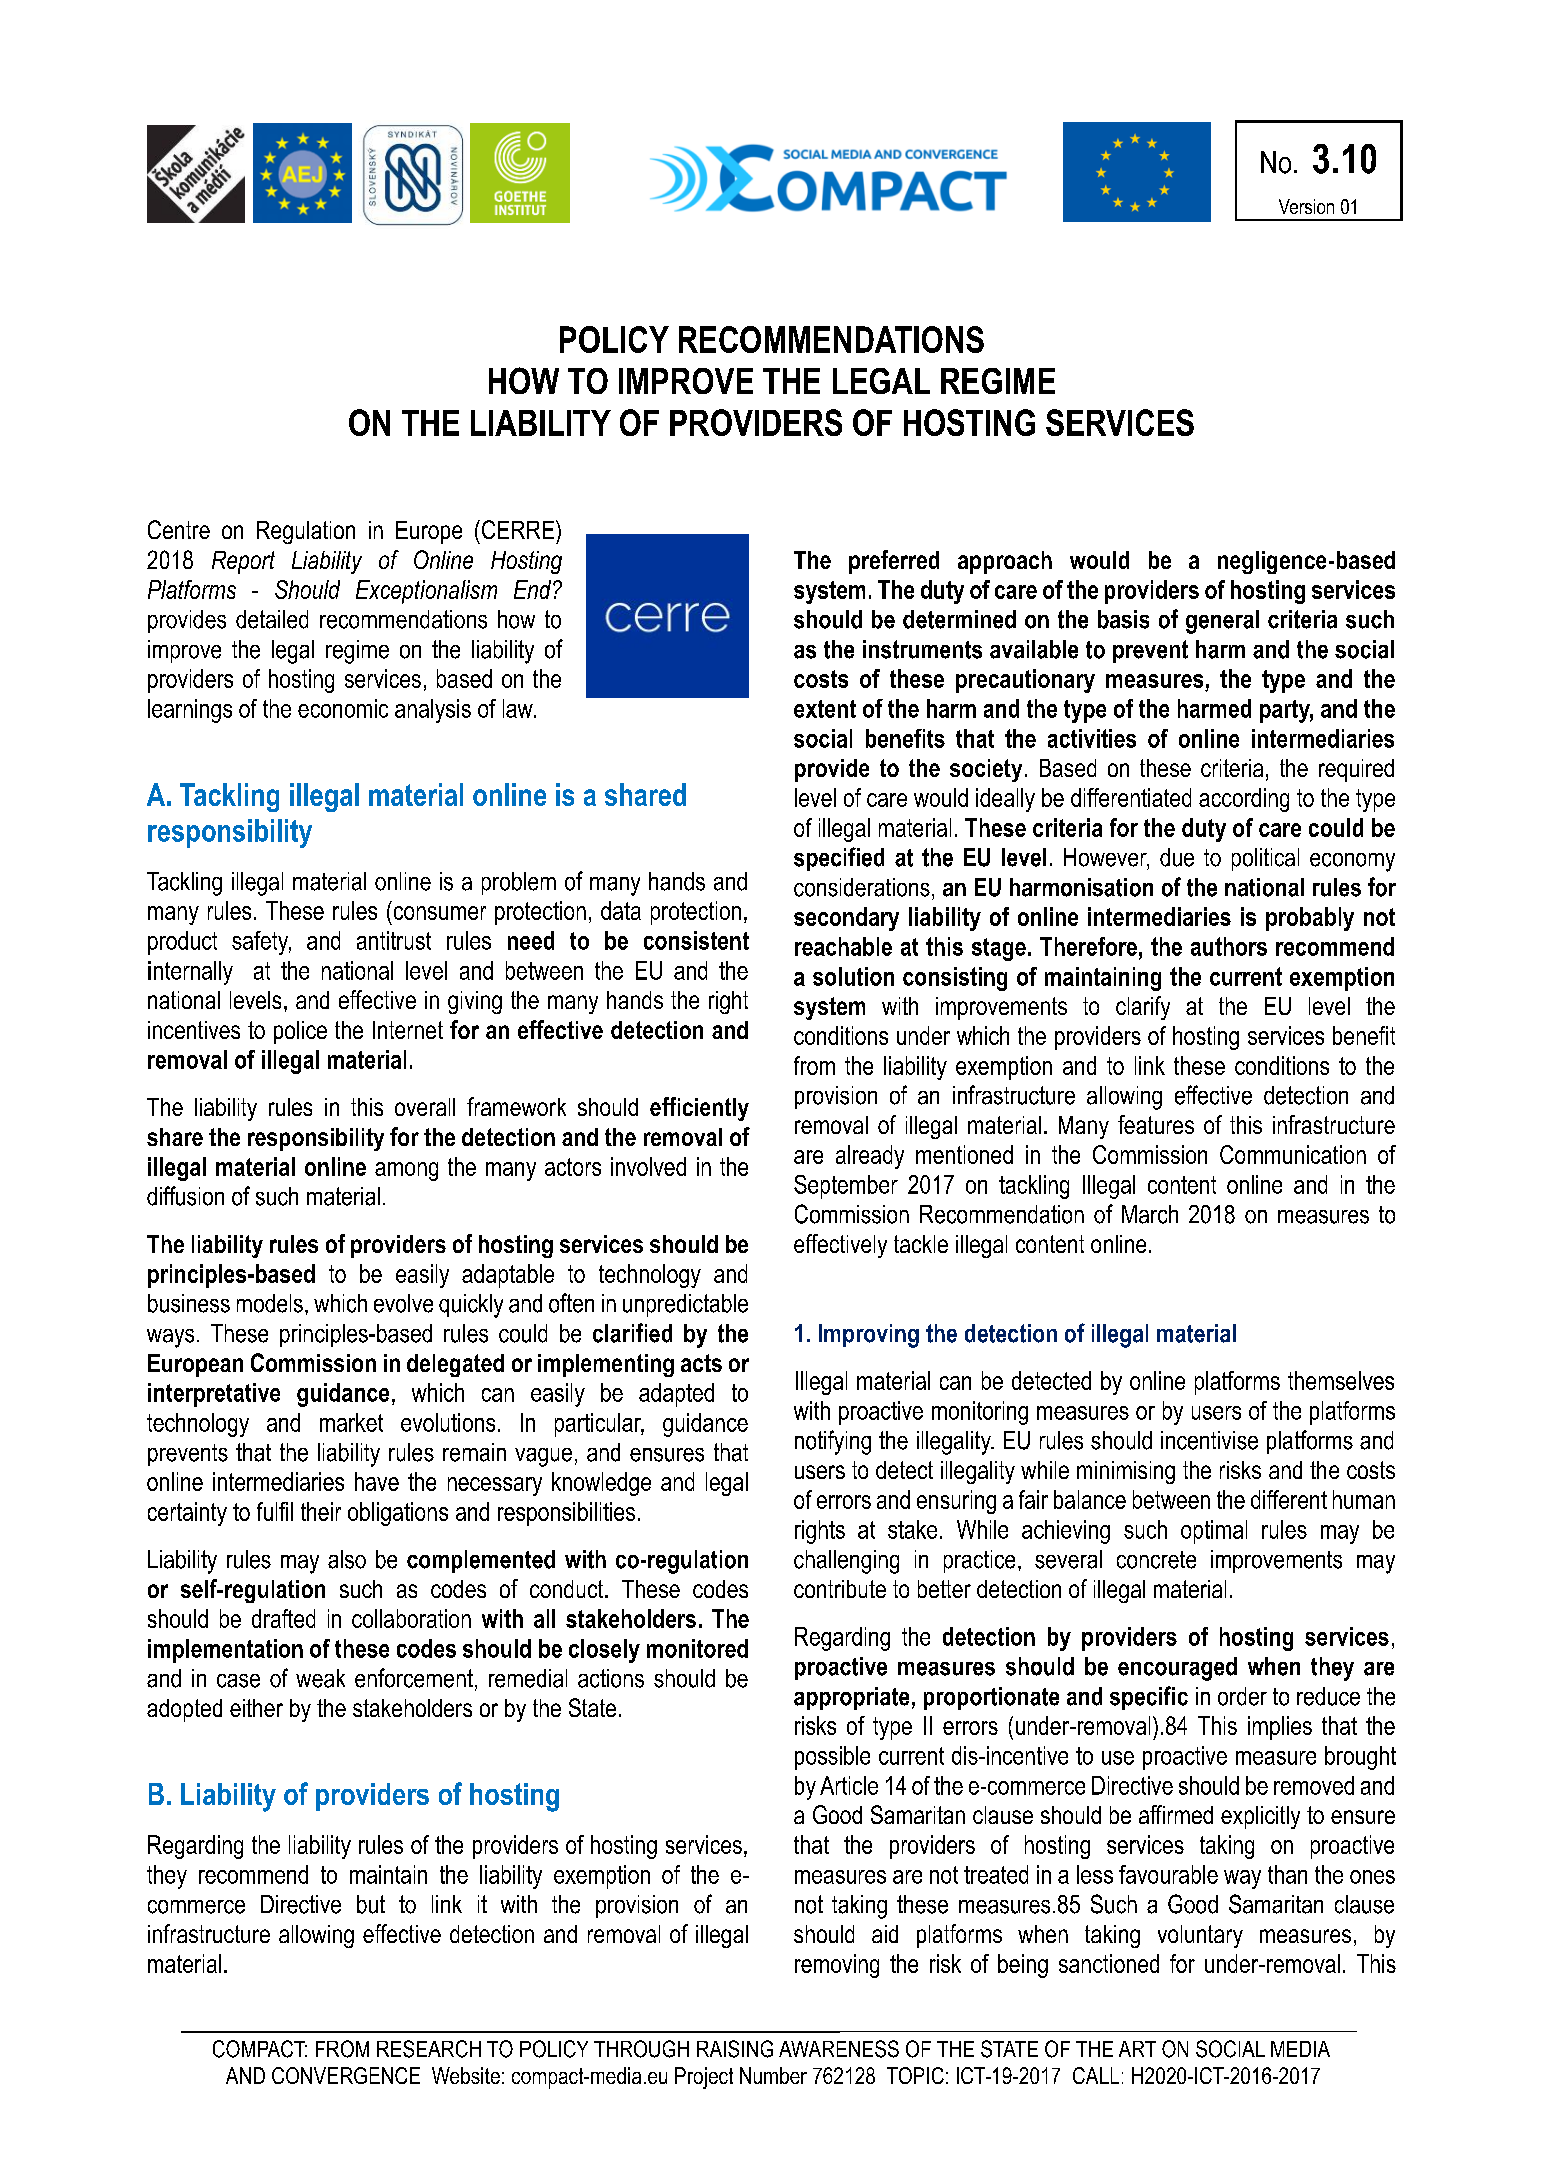 The height and width of the document is (2182, 1543). I want to click on preferred, so click(894, 562).
